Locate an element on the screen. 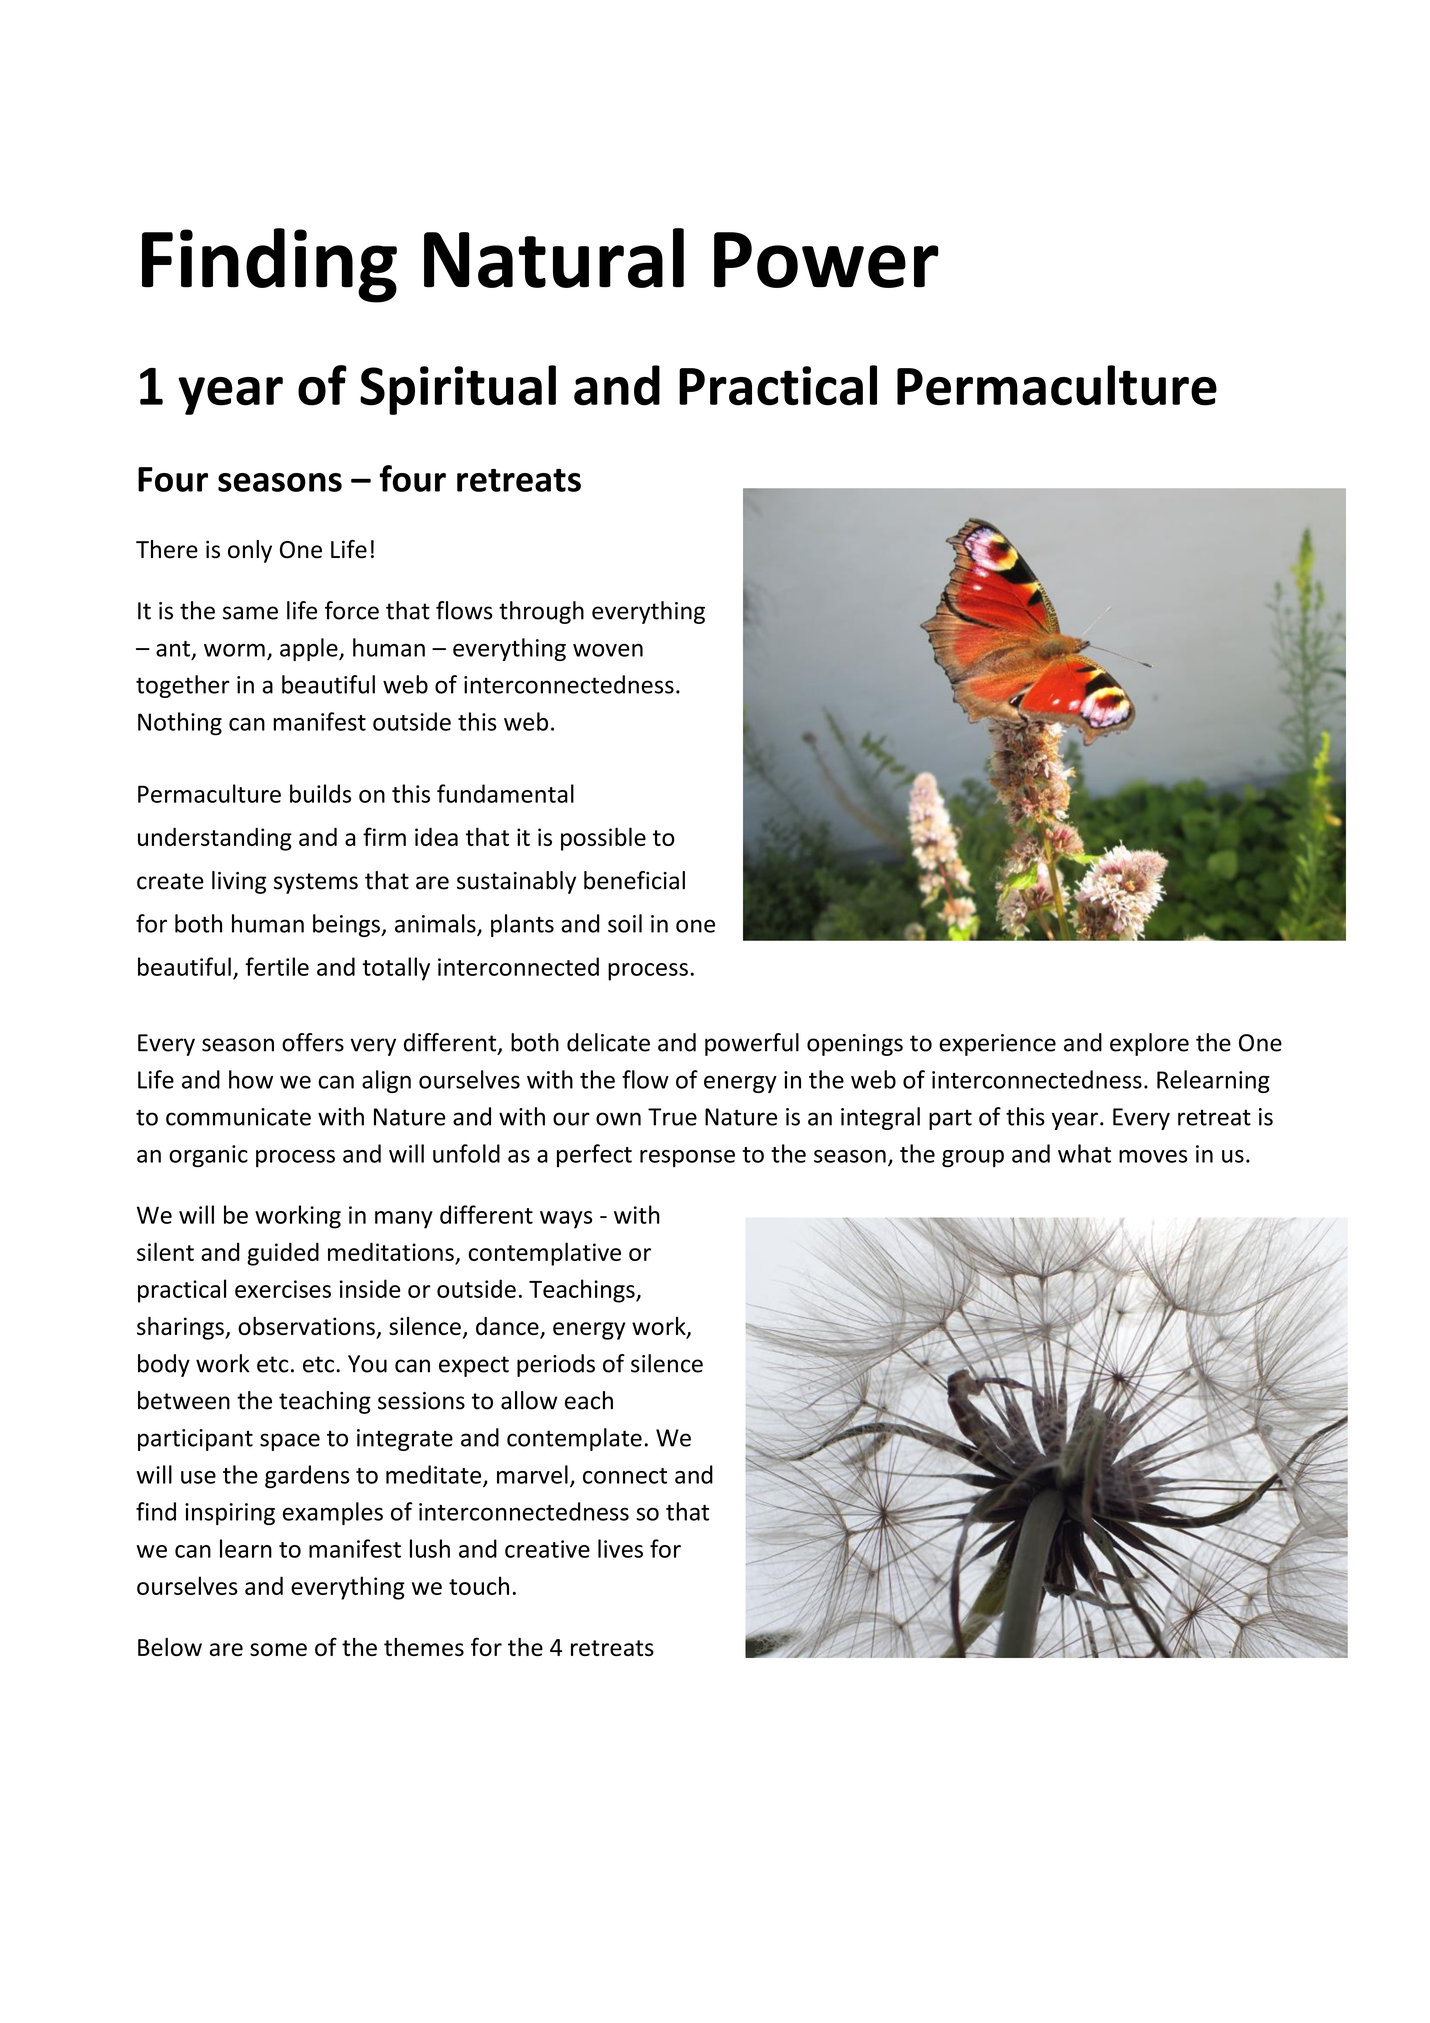  what is located at coordinates (1084, 1153).
